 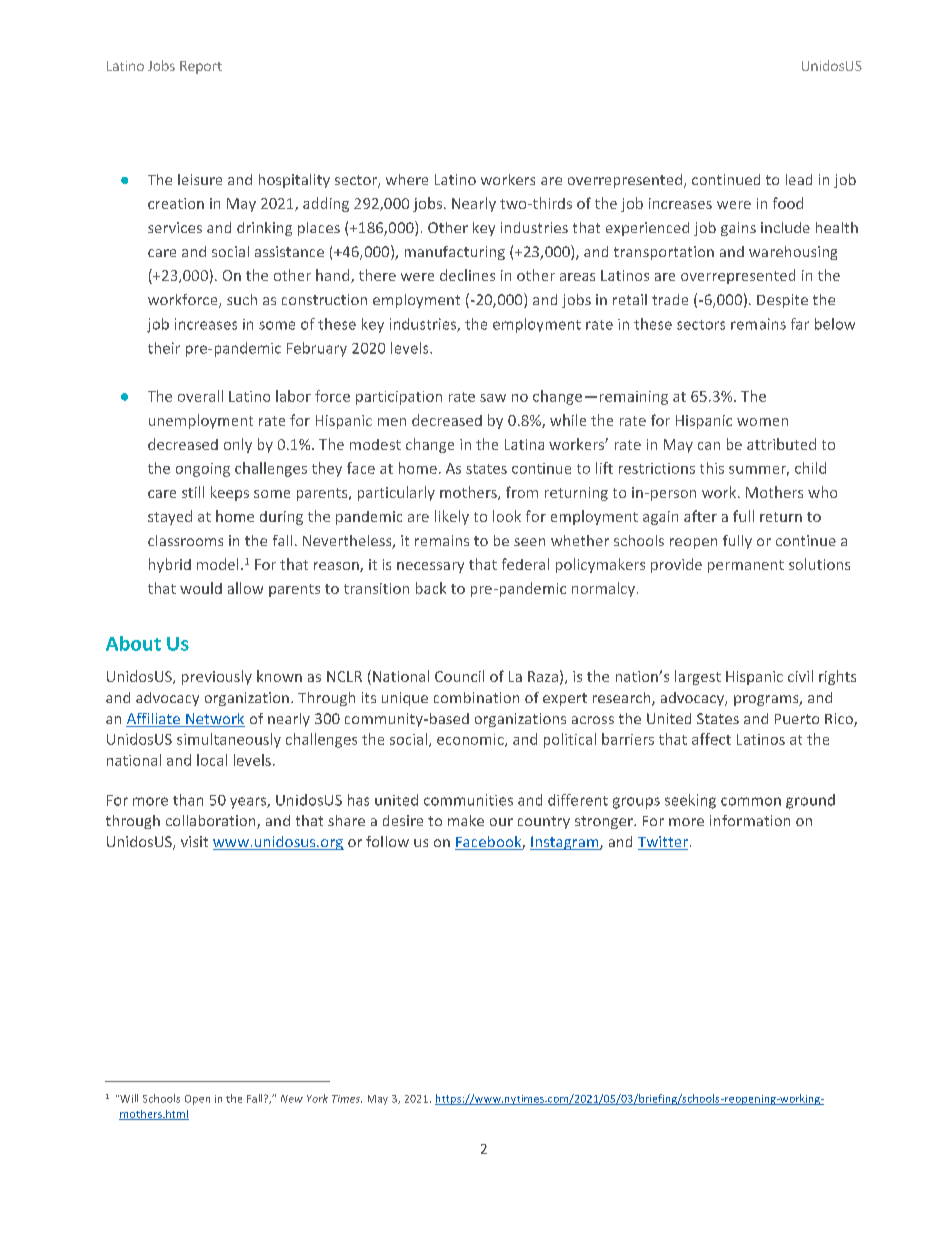 What do you see at coordinates (746, 566) in the page?
I see `permanent` at bounding box center [746, 566].
